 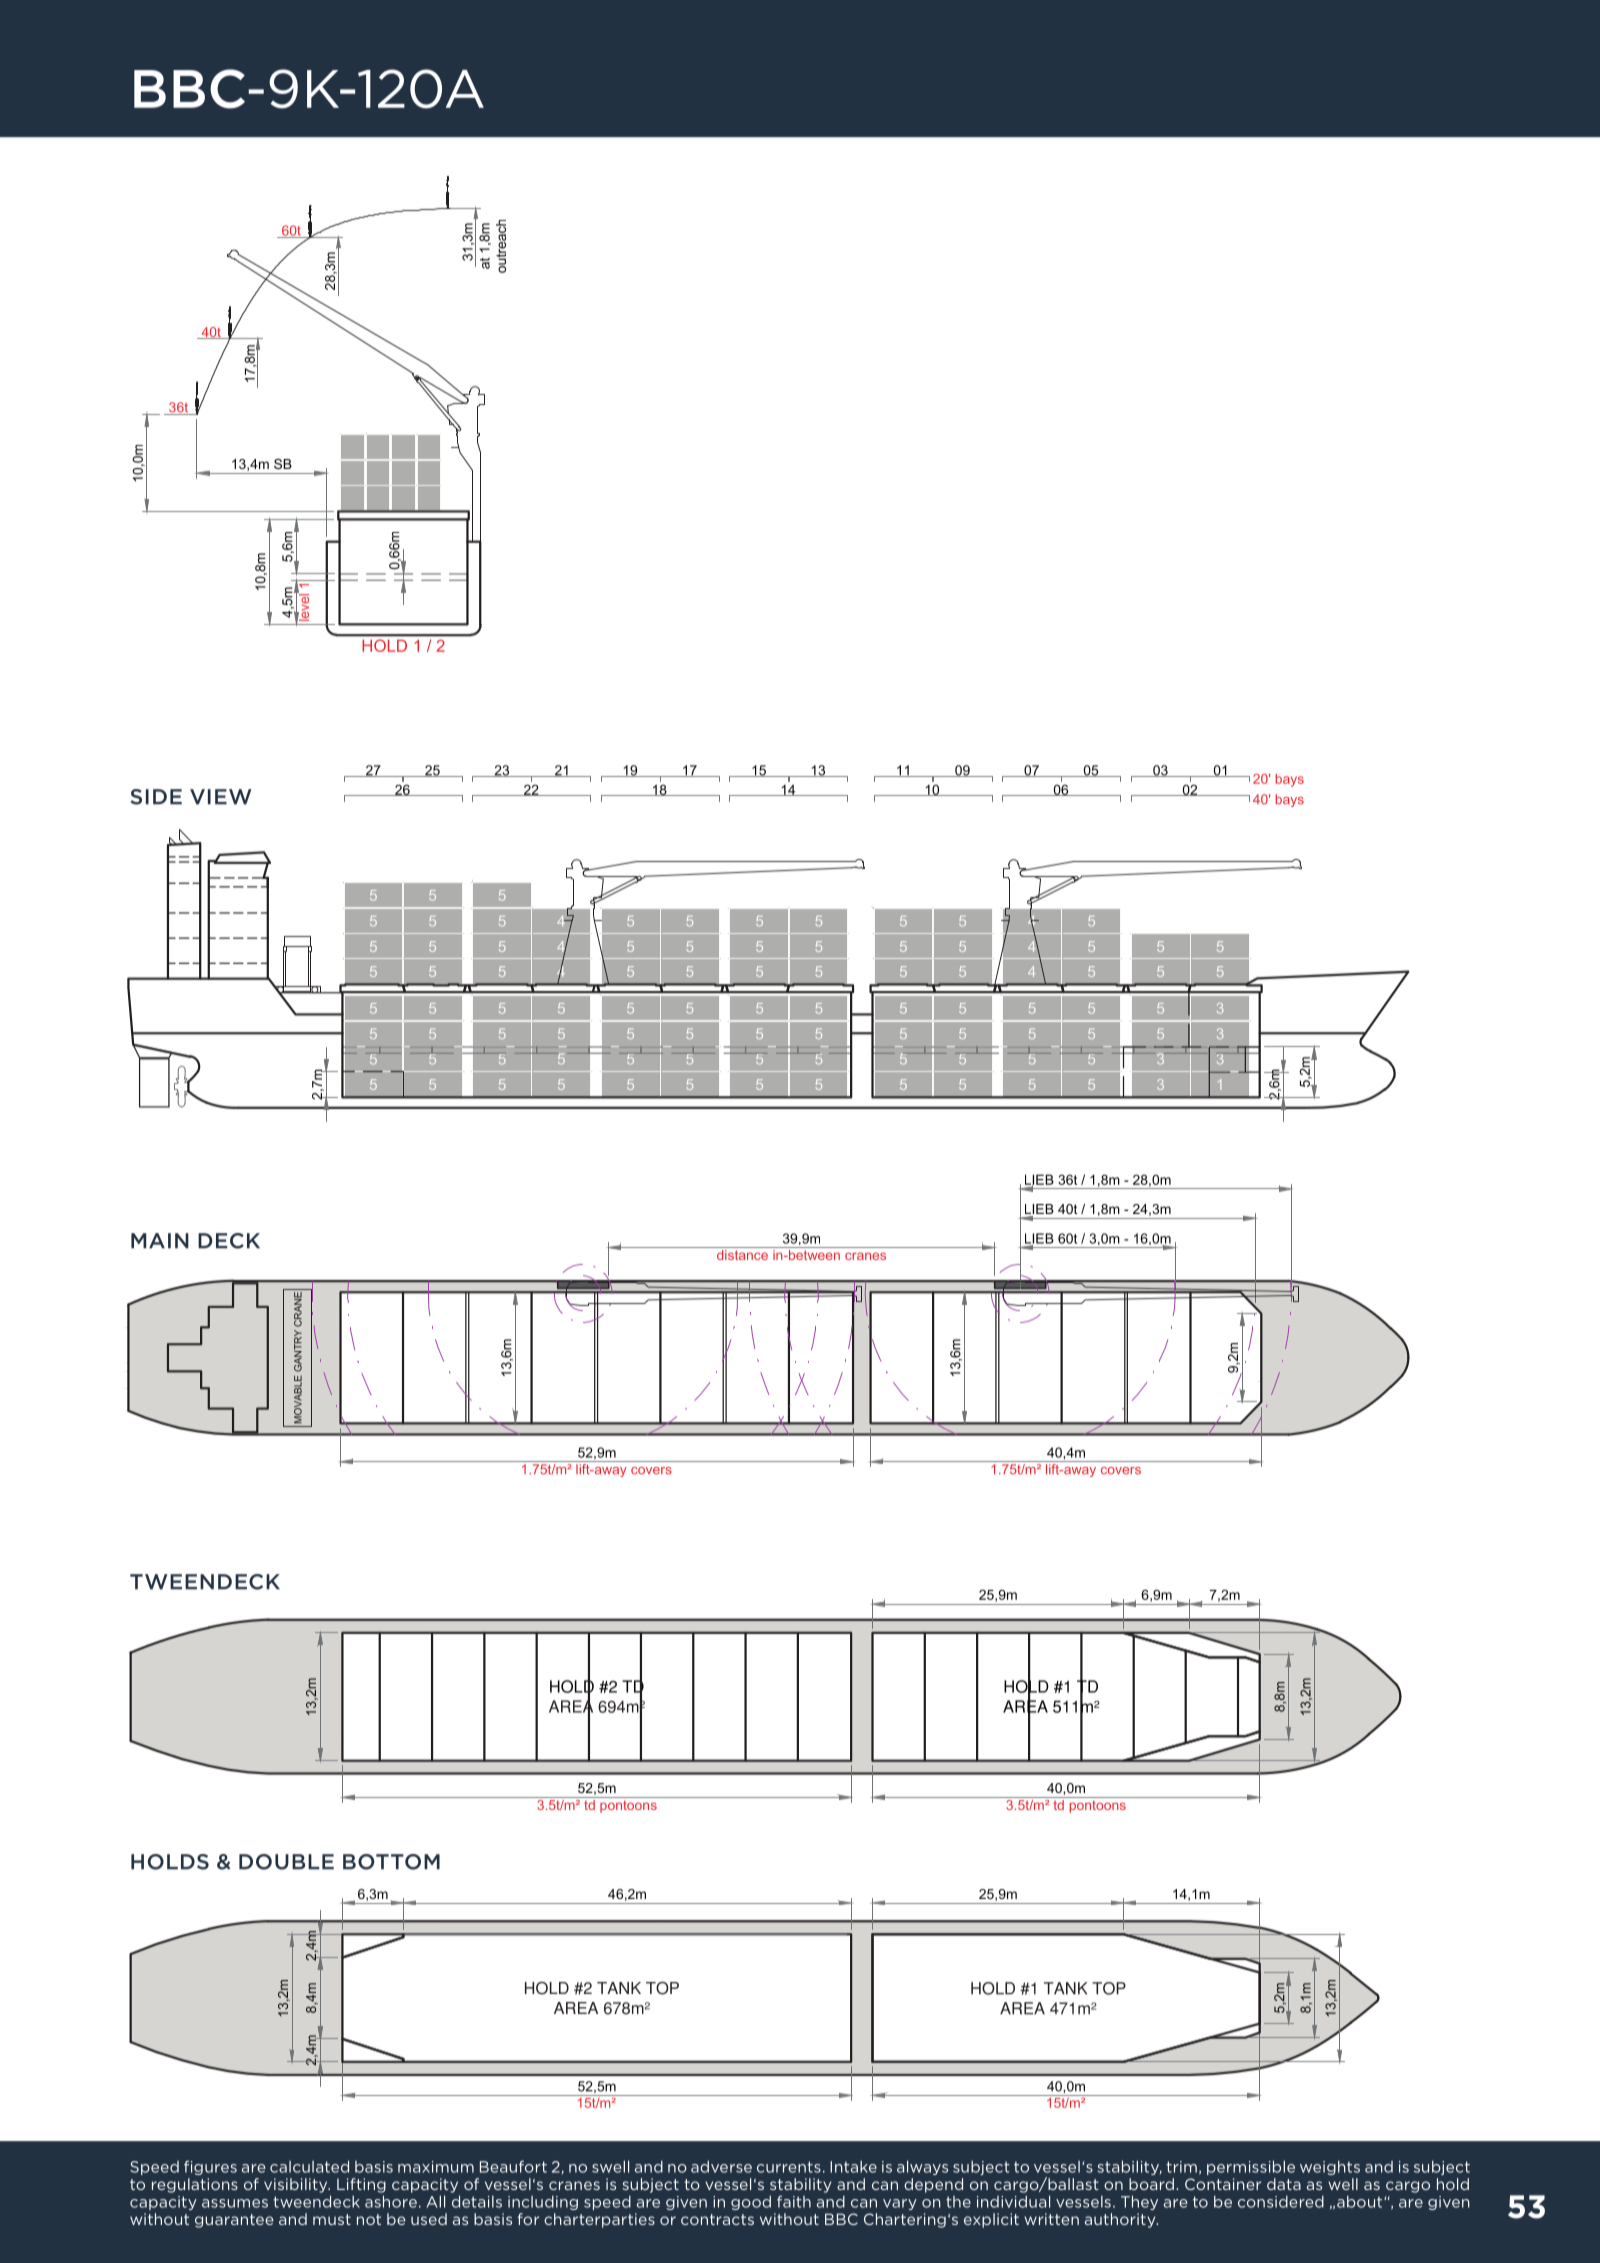 I want to click on adverse, so click(x=721, y=2167).
